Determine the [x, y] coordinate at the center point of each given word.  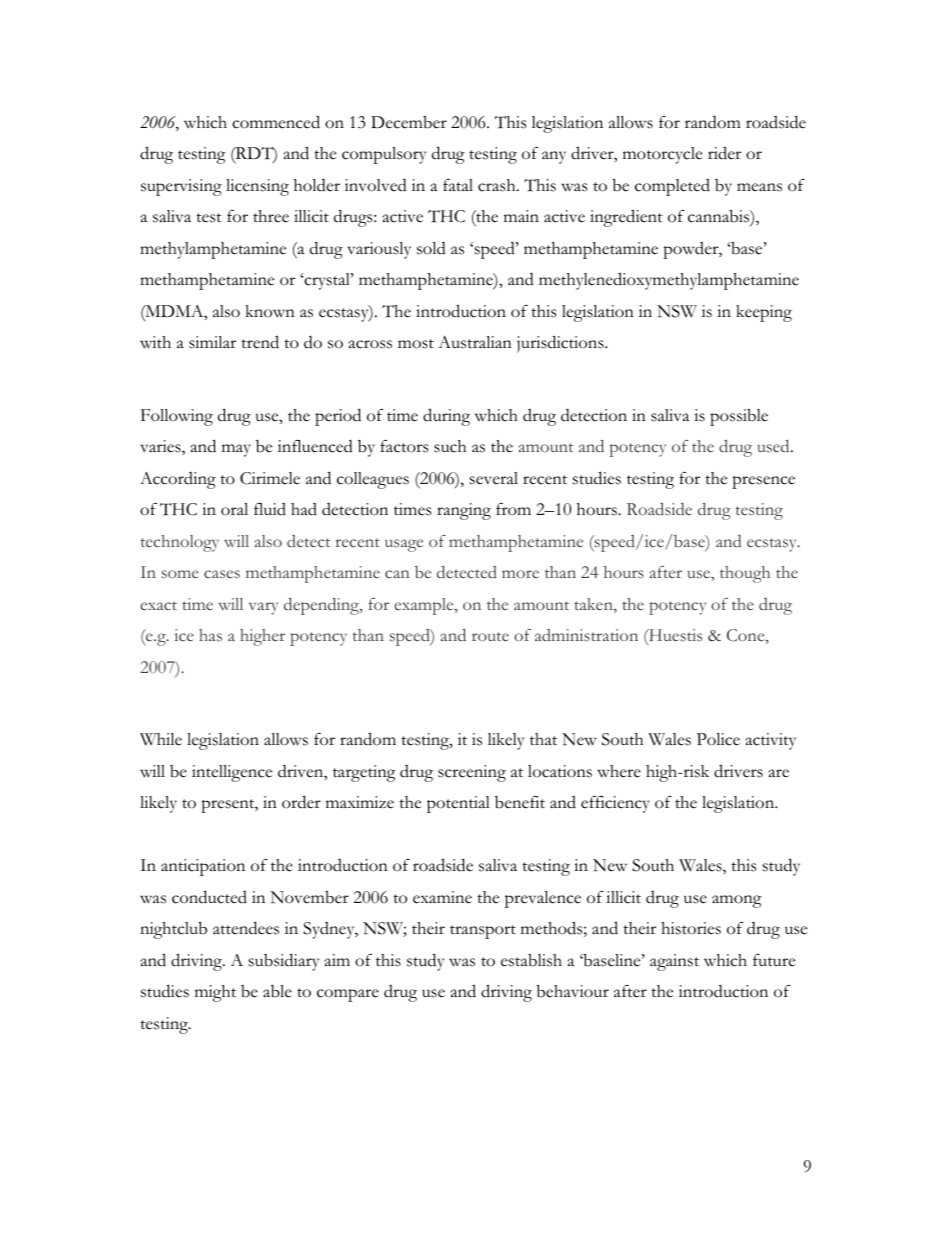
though [745, 574]
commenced [276, 122]
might [215, 993]
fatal [458, 185]
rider [724, 153]
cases [222, 574]
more [520, 574]
